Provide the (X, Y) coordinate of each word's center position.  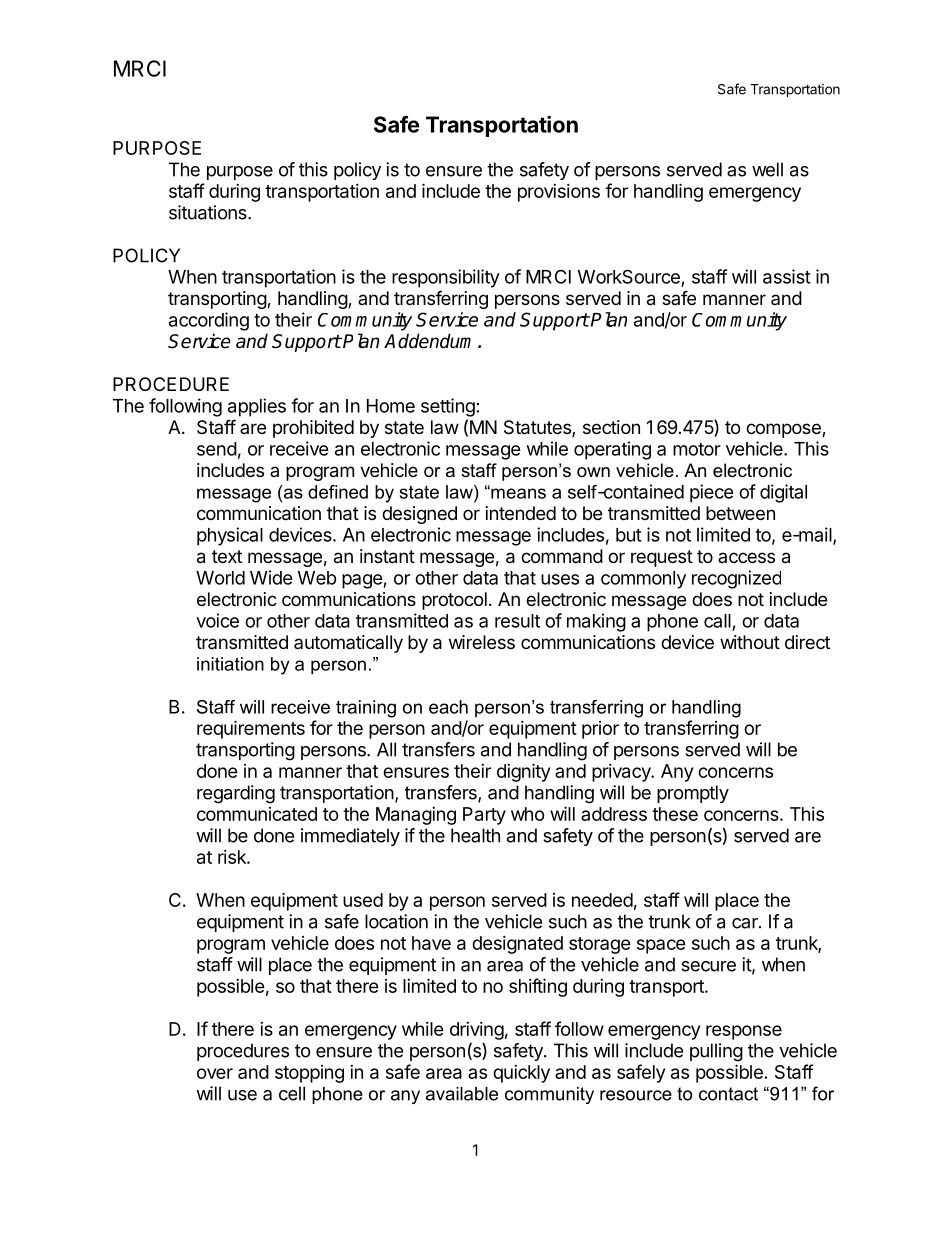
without (750, 642)
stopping (309, 1074)
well (767, 169)
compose (784, 430)
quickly (521, 1074)
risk (233, 857)
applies (257, 407)
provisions (559, 193)
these (675, 814)
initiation (230, 664)
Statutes (538, 428)
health (475, 835)
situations (209, 212)
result (517, 621)
